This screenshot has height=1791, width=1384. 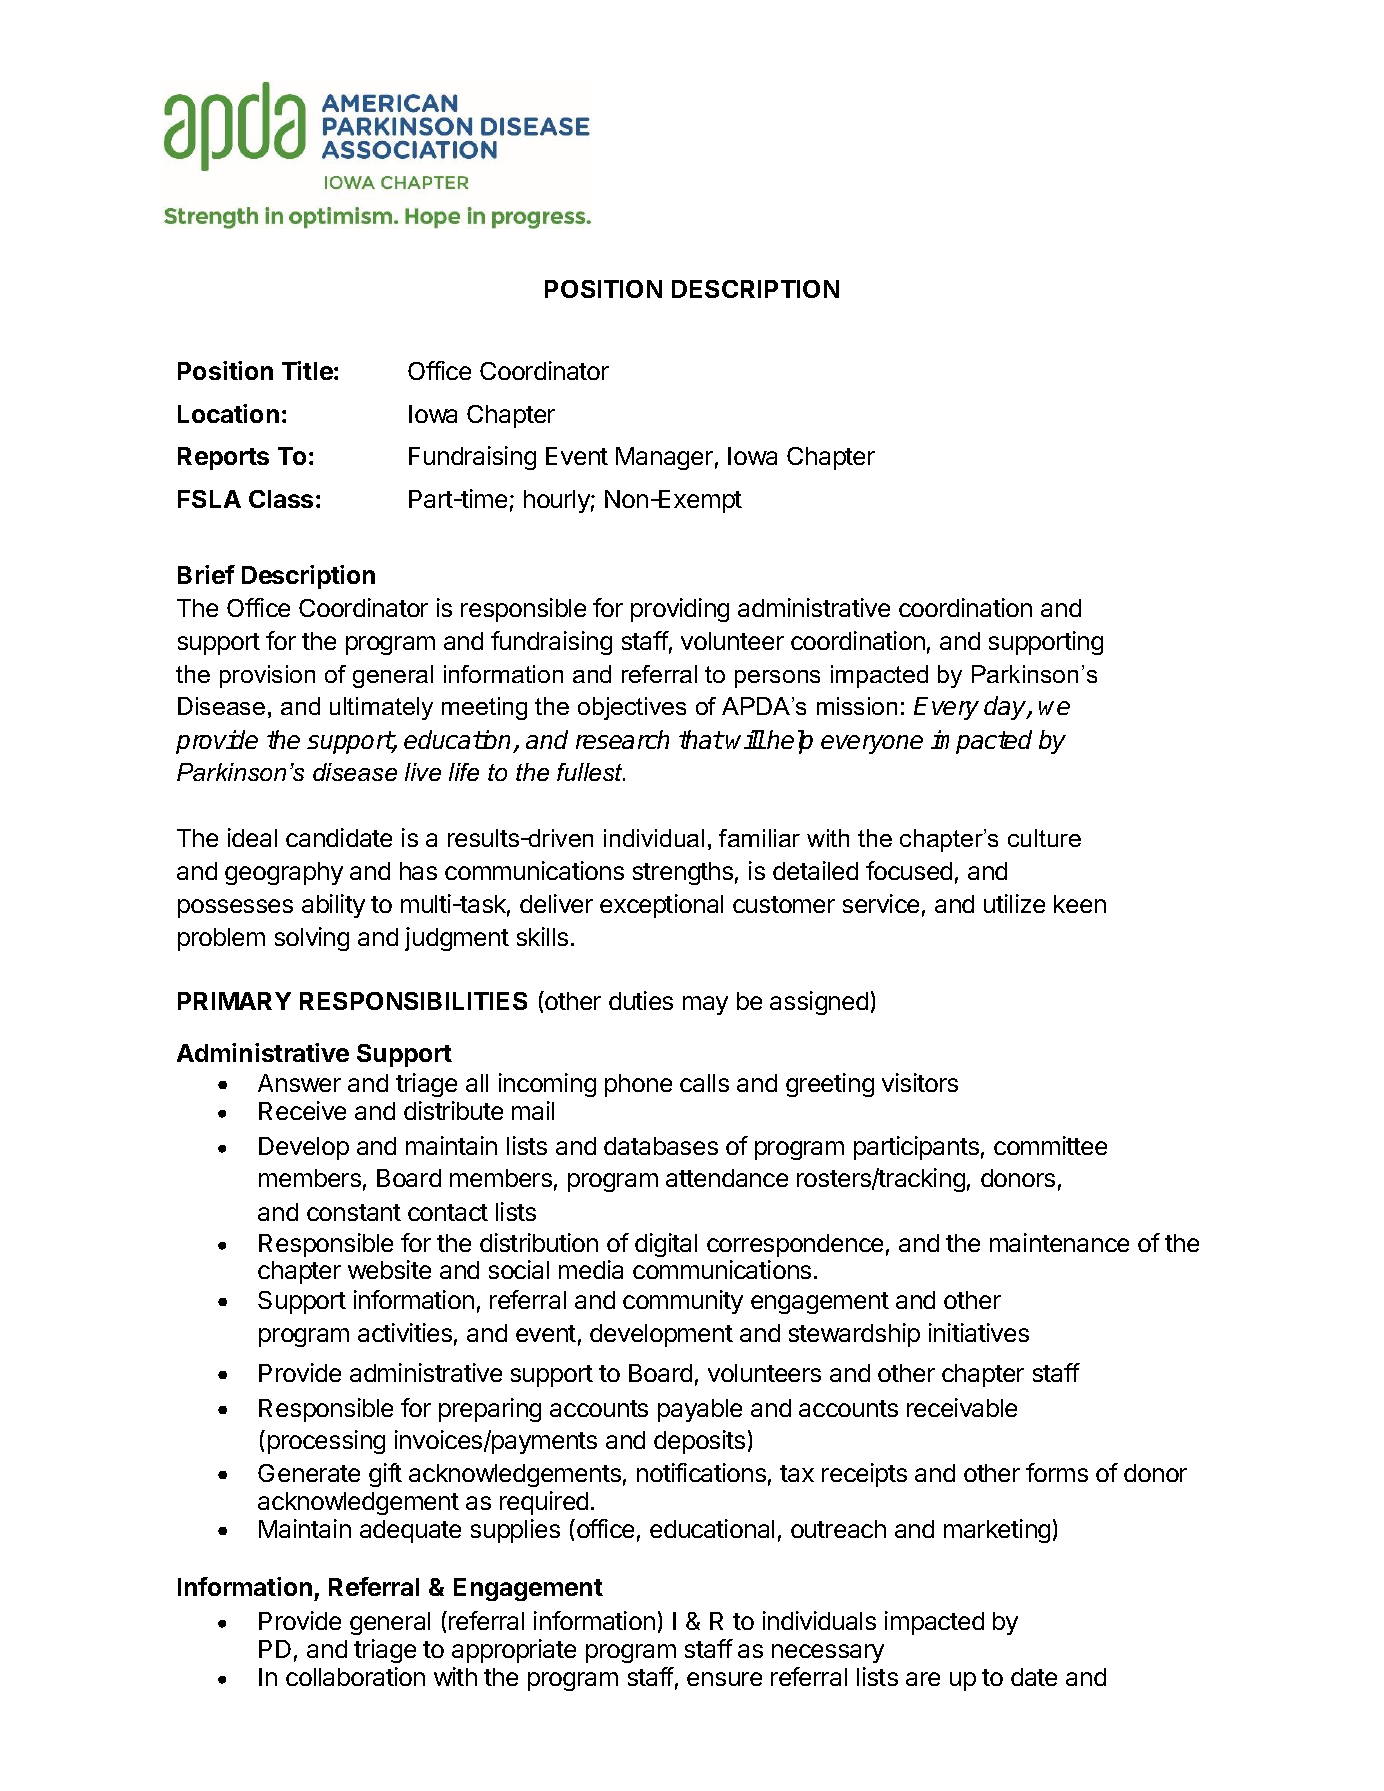 What do you see at coordinates (638, 1085) in the screenshot?
I see `phone` at bounding box center [638, 1085].
